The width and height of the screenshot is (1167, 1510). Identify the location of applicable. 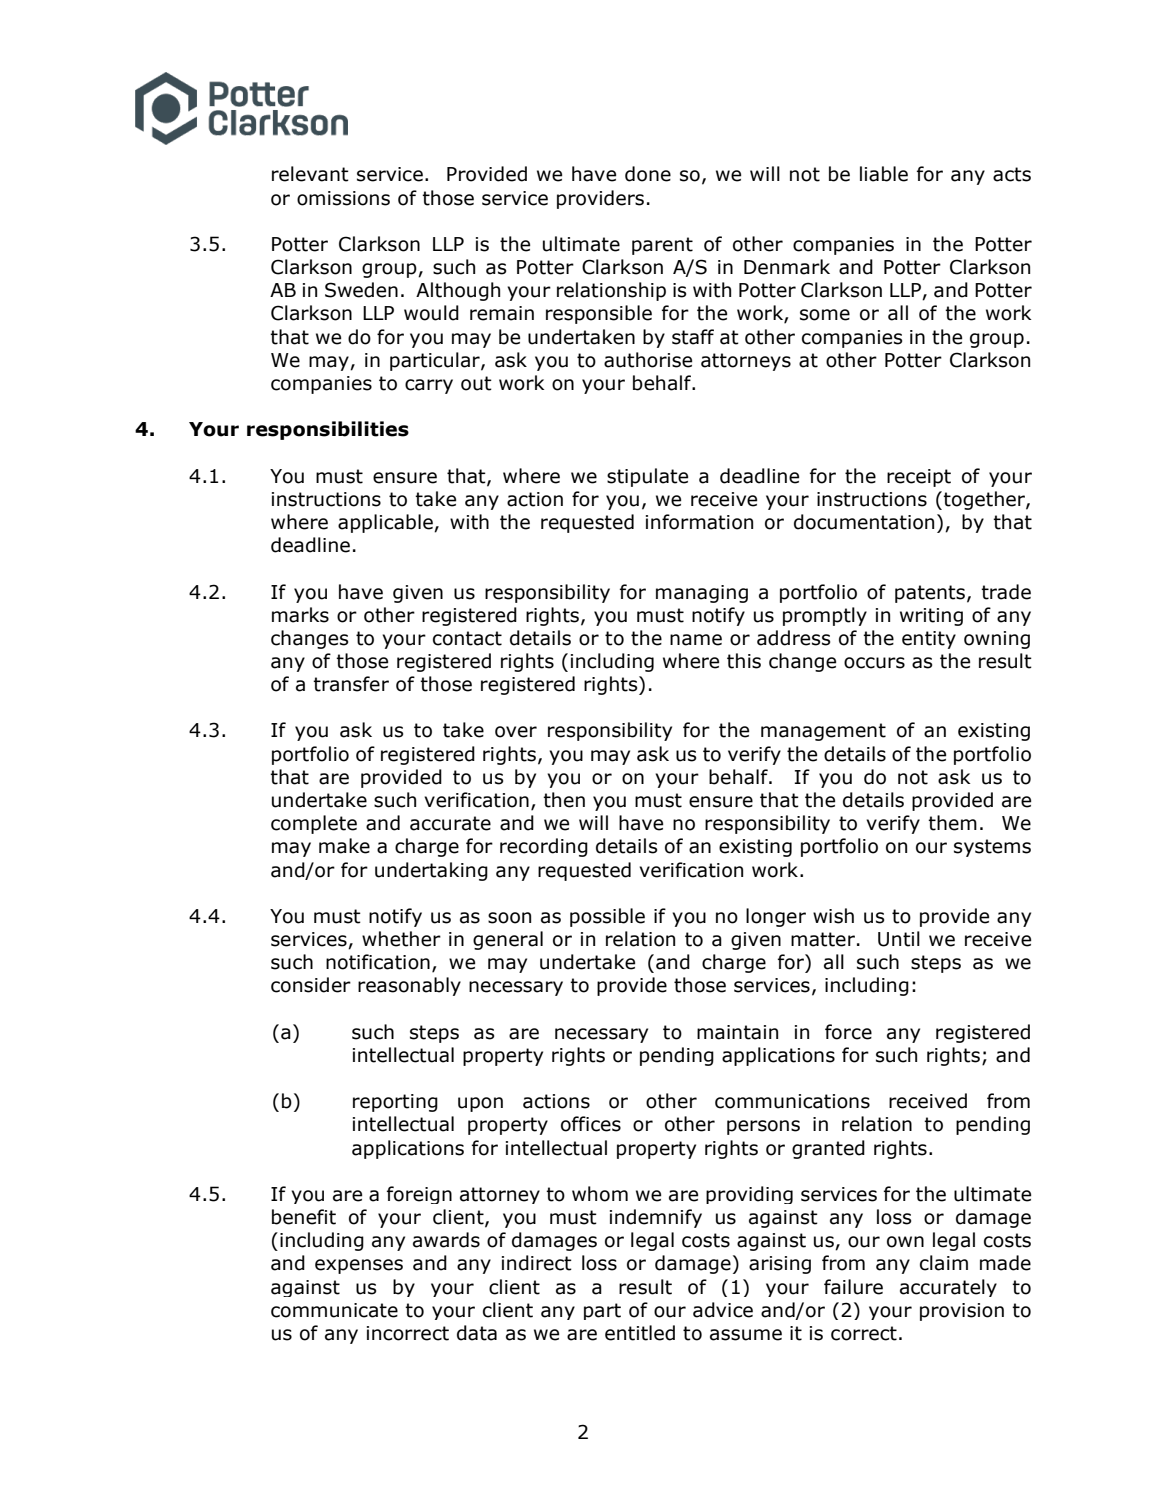
(386, 523).
